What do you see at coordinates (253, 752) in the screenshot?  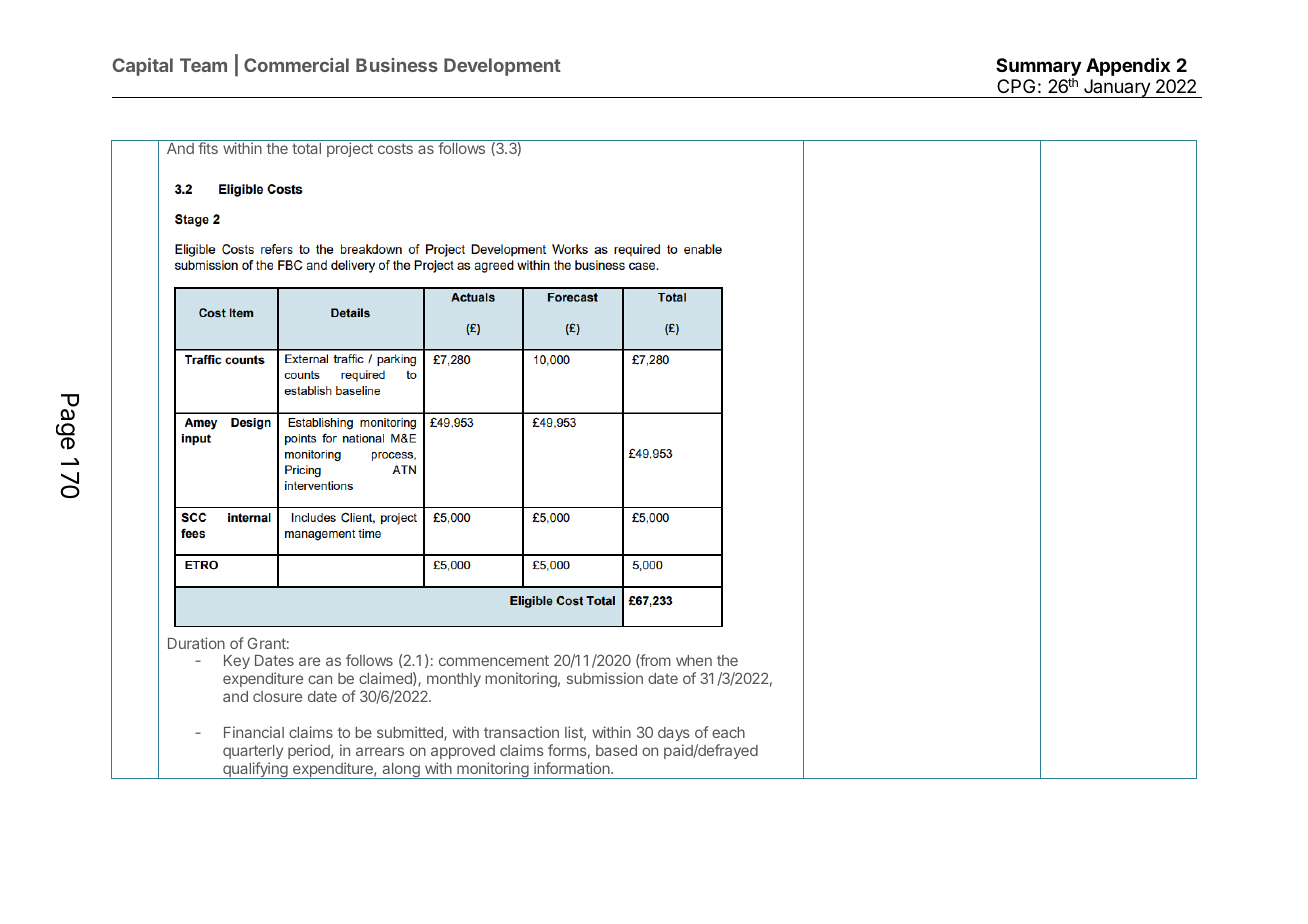 I see `quarterly` at bounding box center [253, 752].
